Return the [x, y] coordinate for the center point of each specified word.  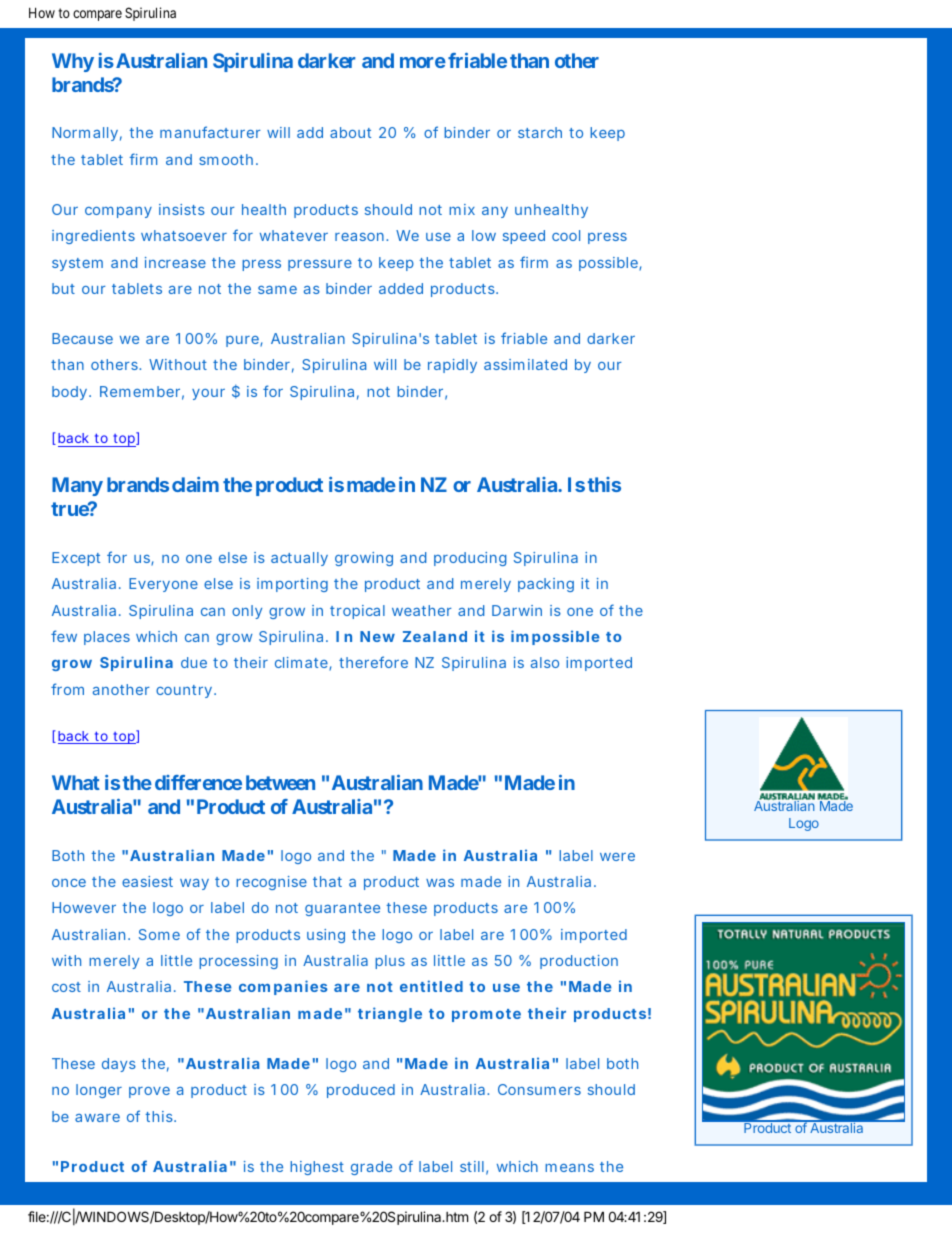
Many [77, 486]
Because [82, 338]
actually [299, 559]
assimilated [525, 364]
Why [73, 62]
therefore [373, 662]
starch [540, 132]
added [401, 288]
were [617, 857]
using [326, 936]
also [545, 662]
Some [159, 934]
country [185, 691]
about [350, 132]
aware [97, 1118]
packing [546, 585]
